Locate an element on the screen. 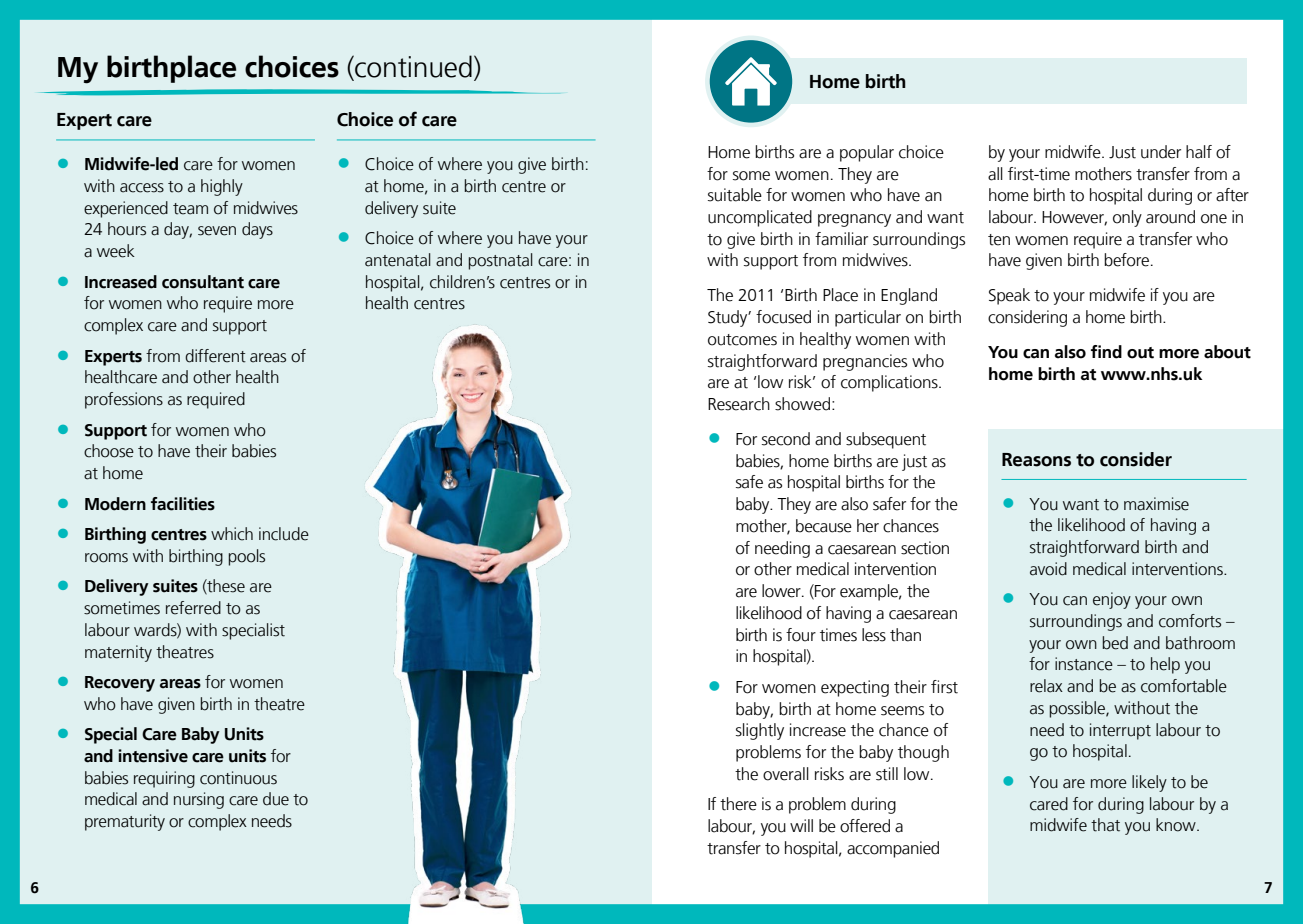  that is located at coordinates (1105, 825).
